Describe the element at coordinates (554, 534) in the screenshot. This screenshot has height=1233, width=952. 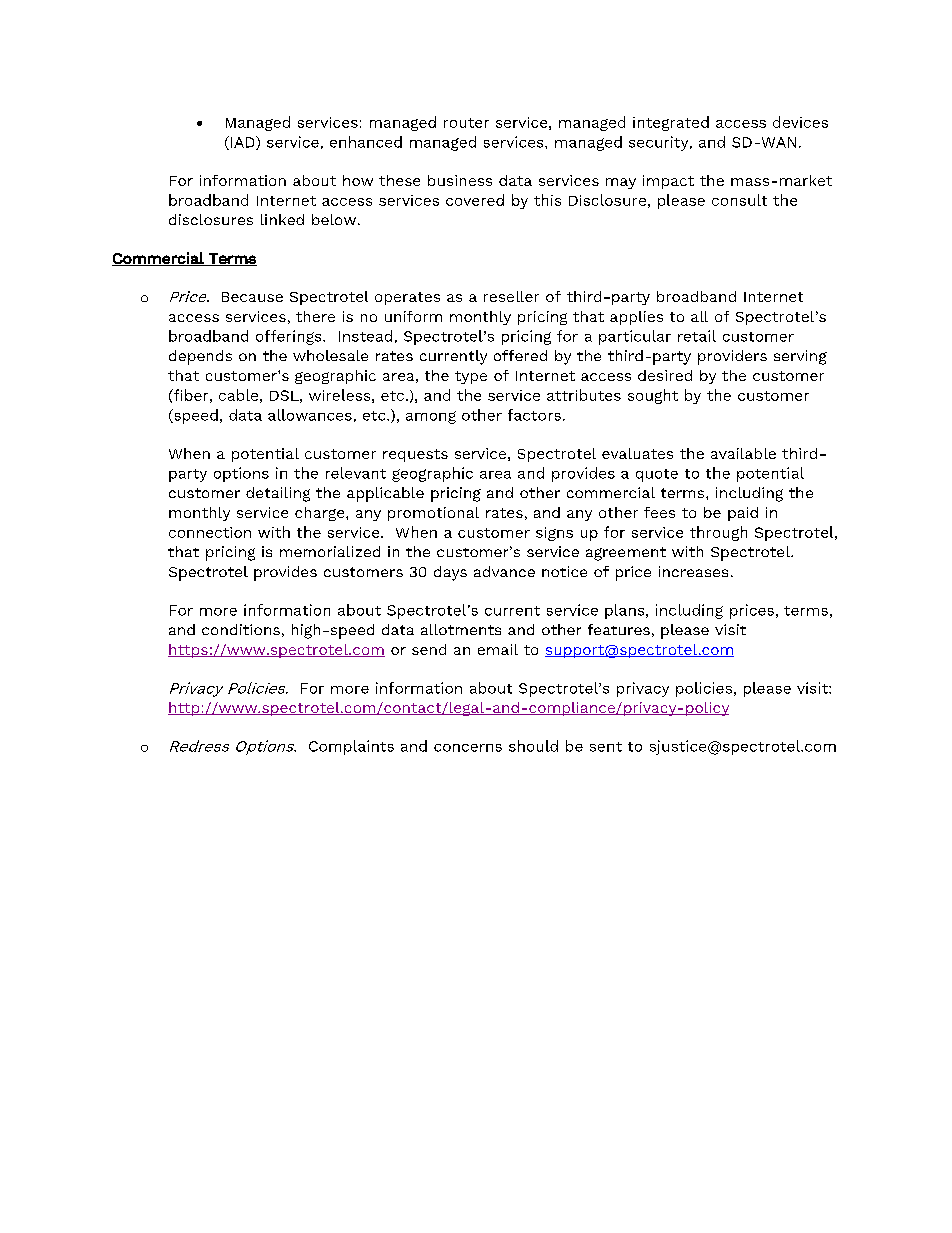
I see `signs` at that location.
